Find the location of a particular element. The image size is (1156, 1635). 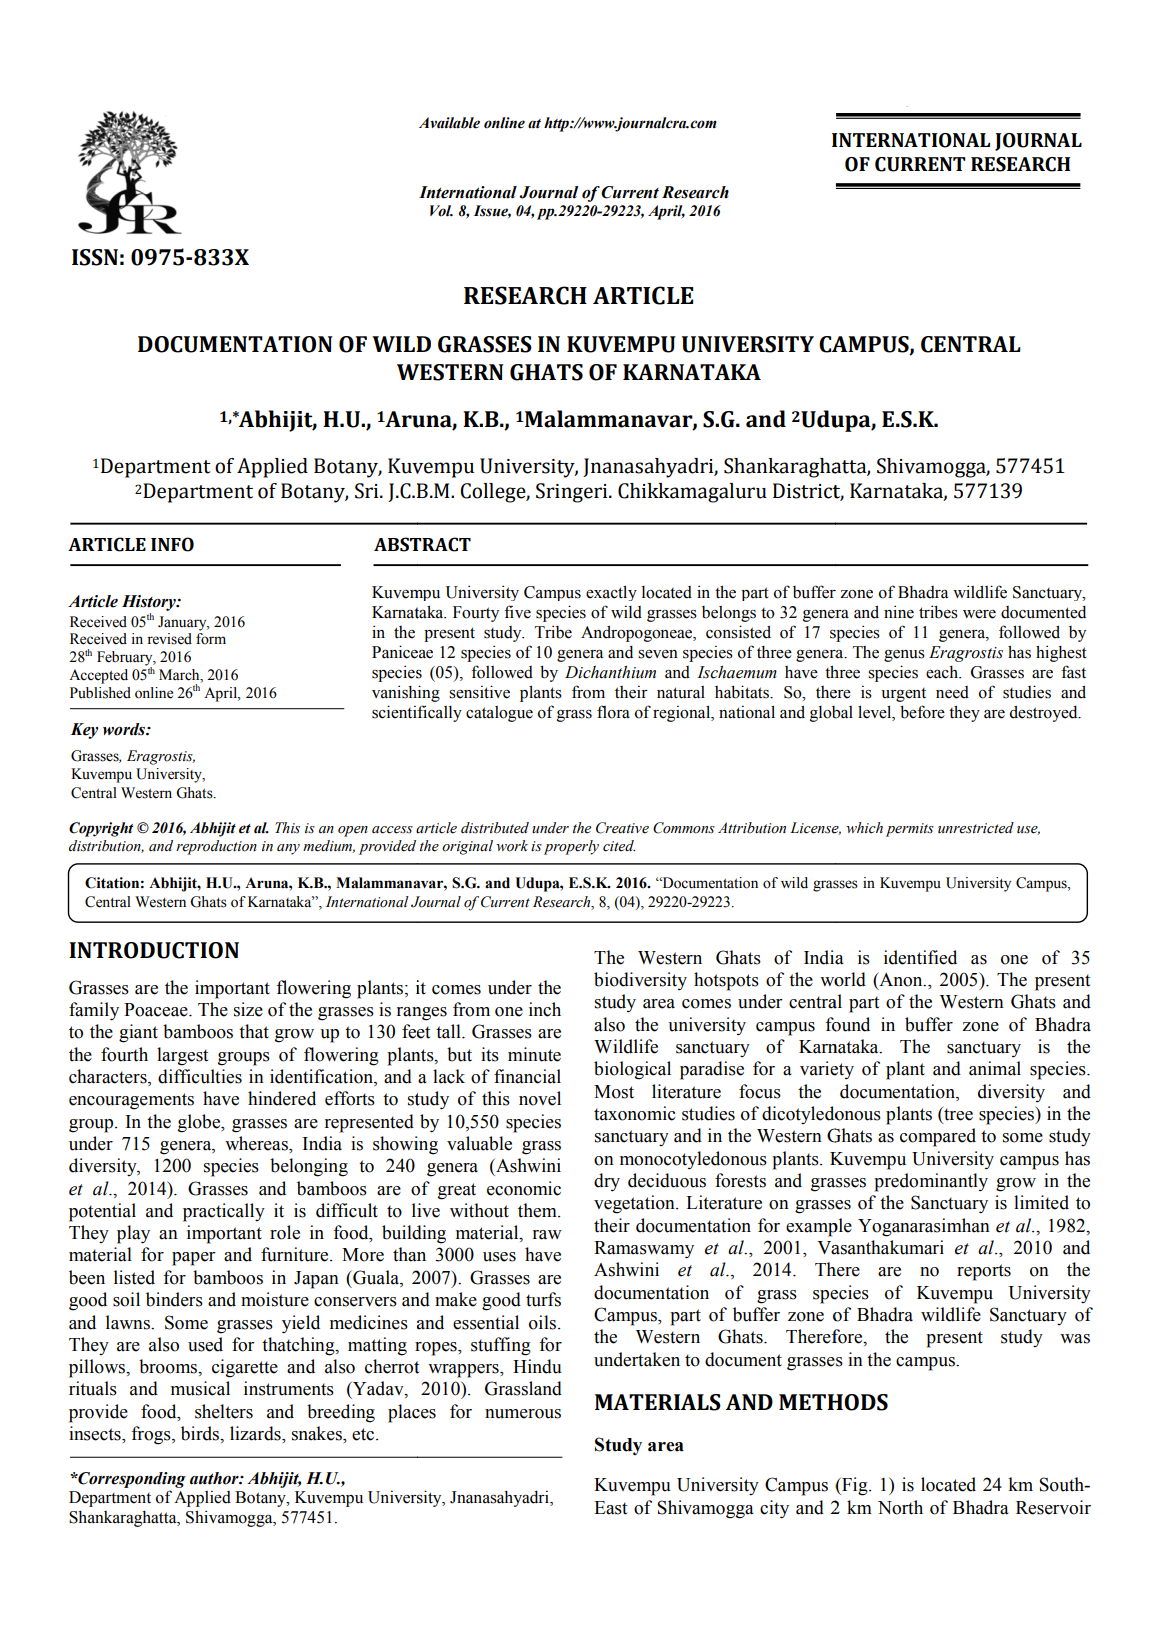

etc is located at coordinates (364, 1434).
